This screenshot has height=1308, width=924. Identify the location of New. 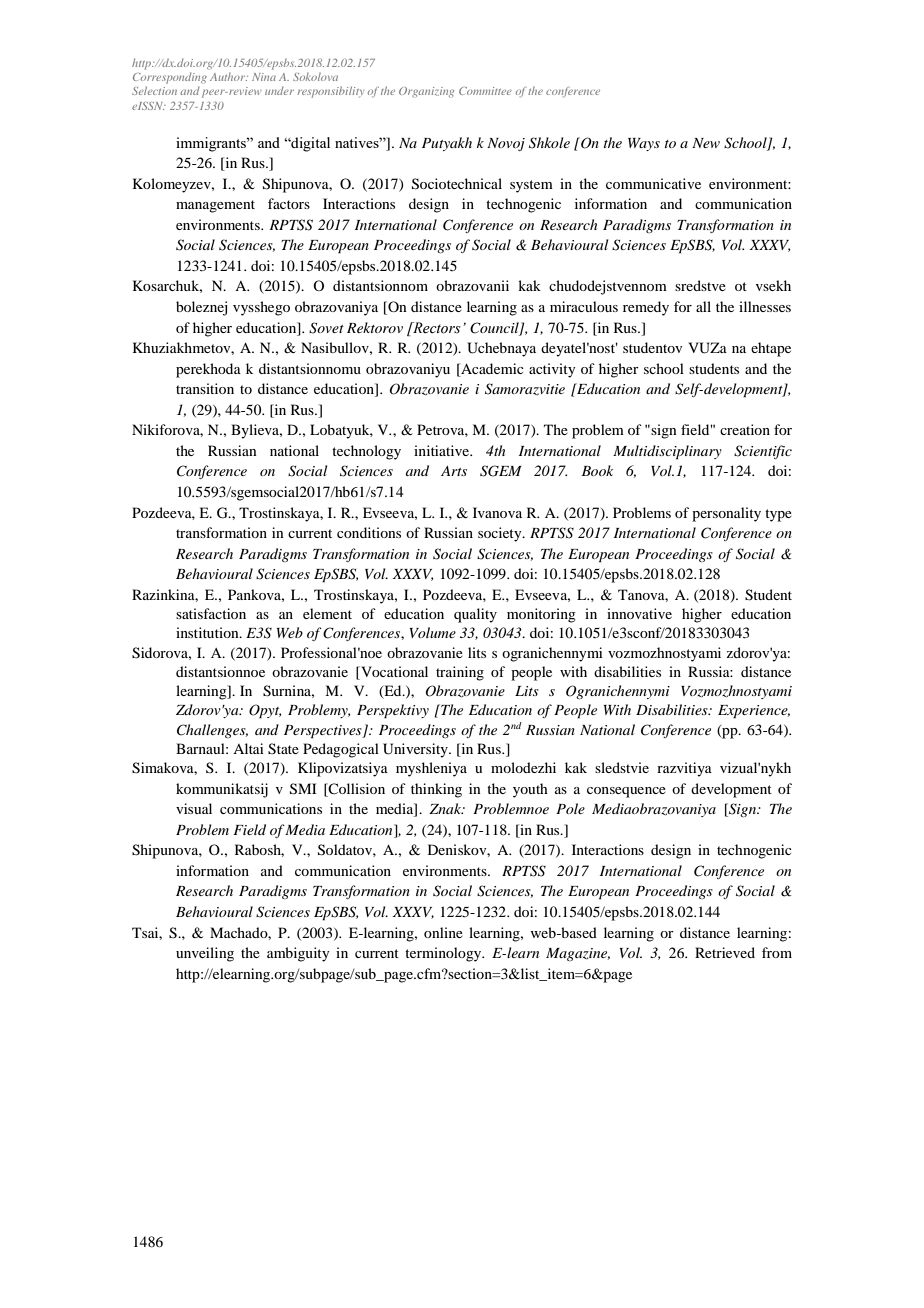
(706, 143).
